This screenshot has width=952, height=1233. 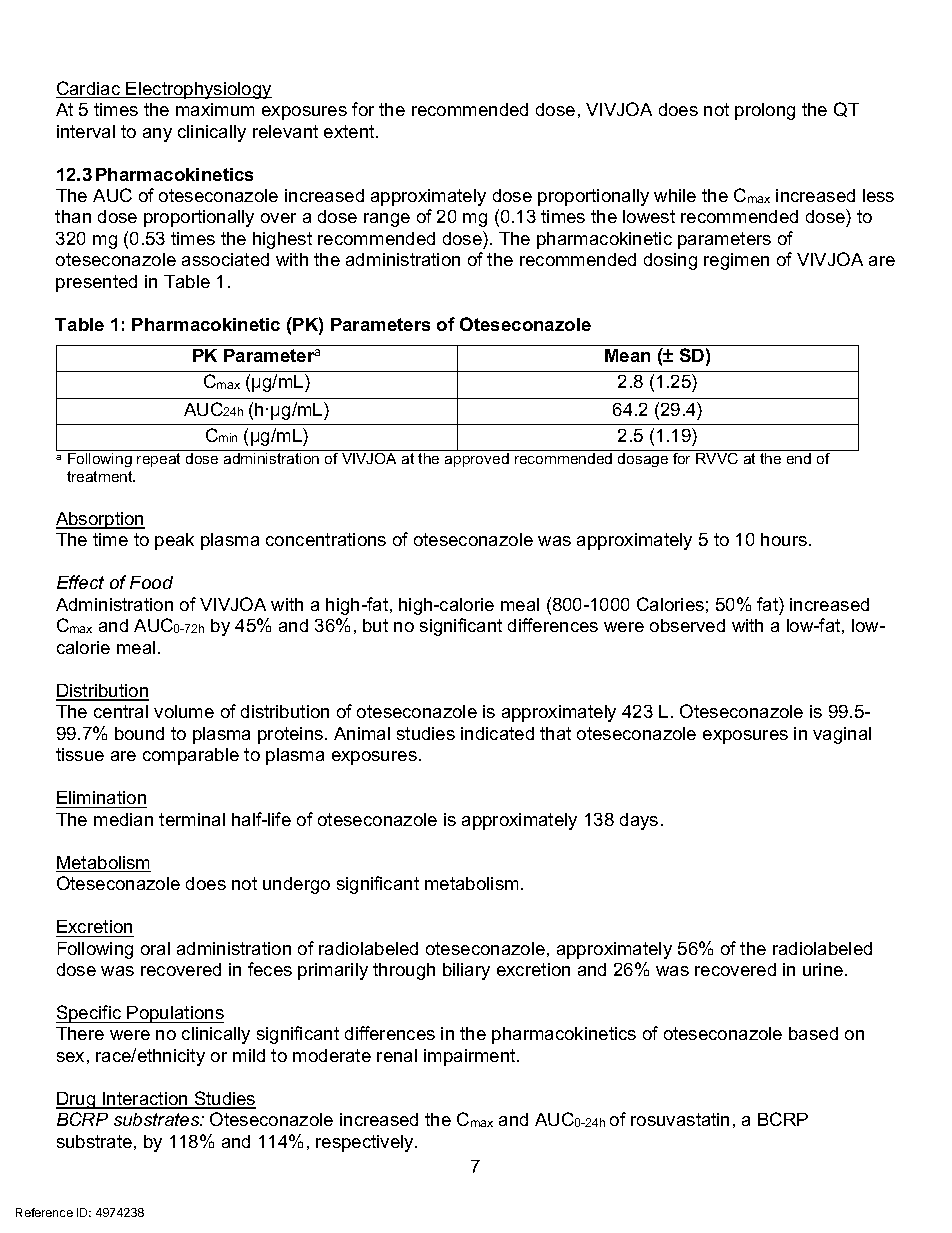 I want to click on extent, so click(x=350, y=131).
